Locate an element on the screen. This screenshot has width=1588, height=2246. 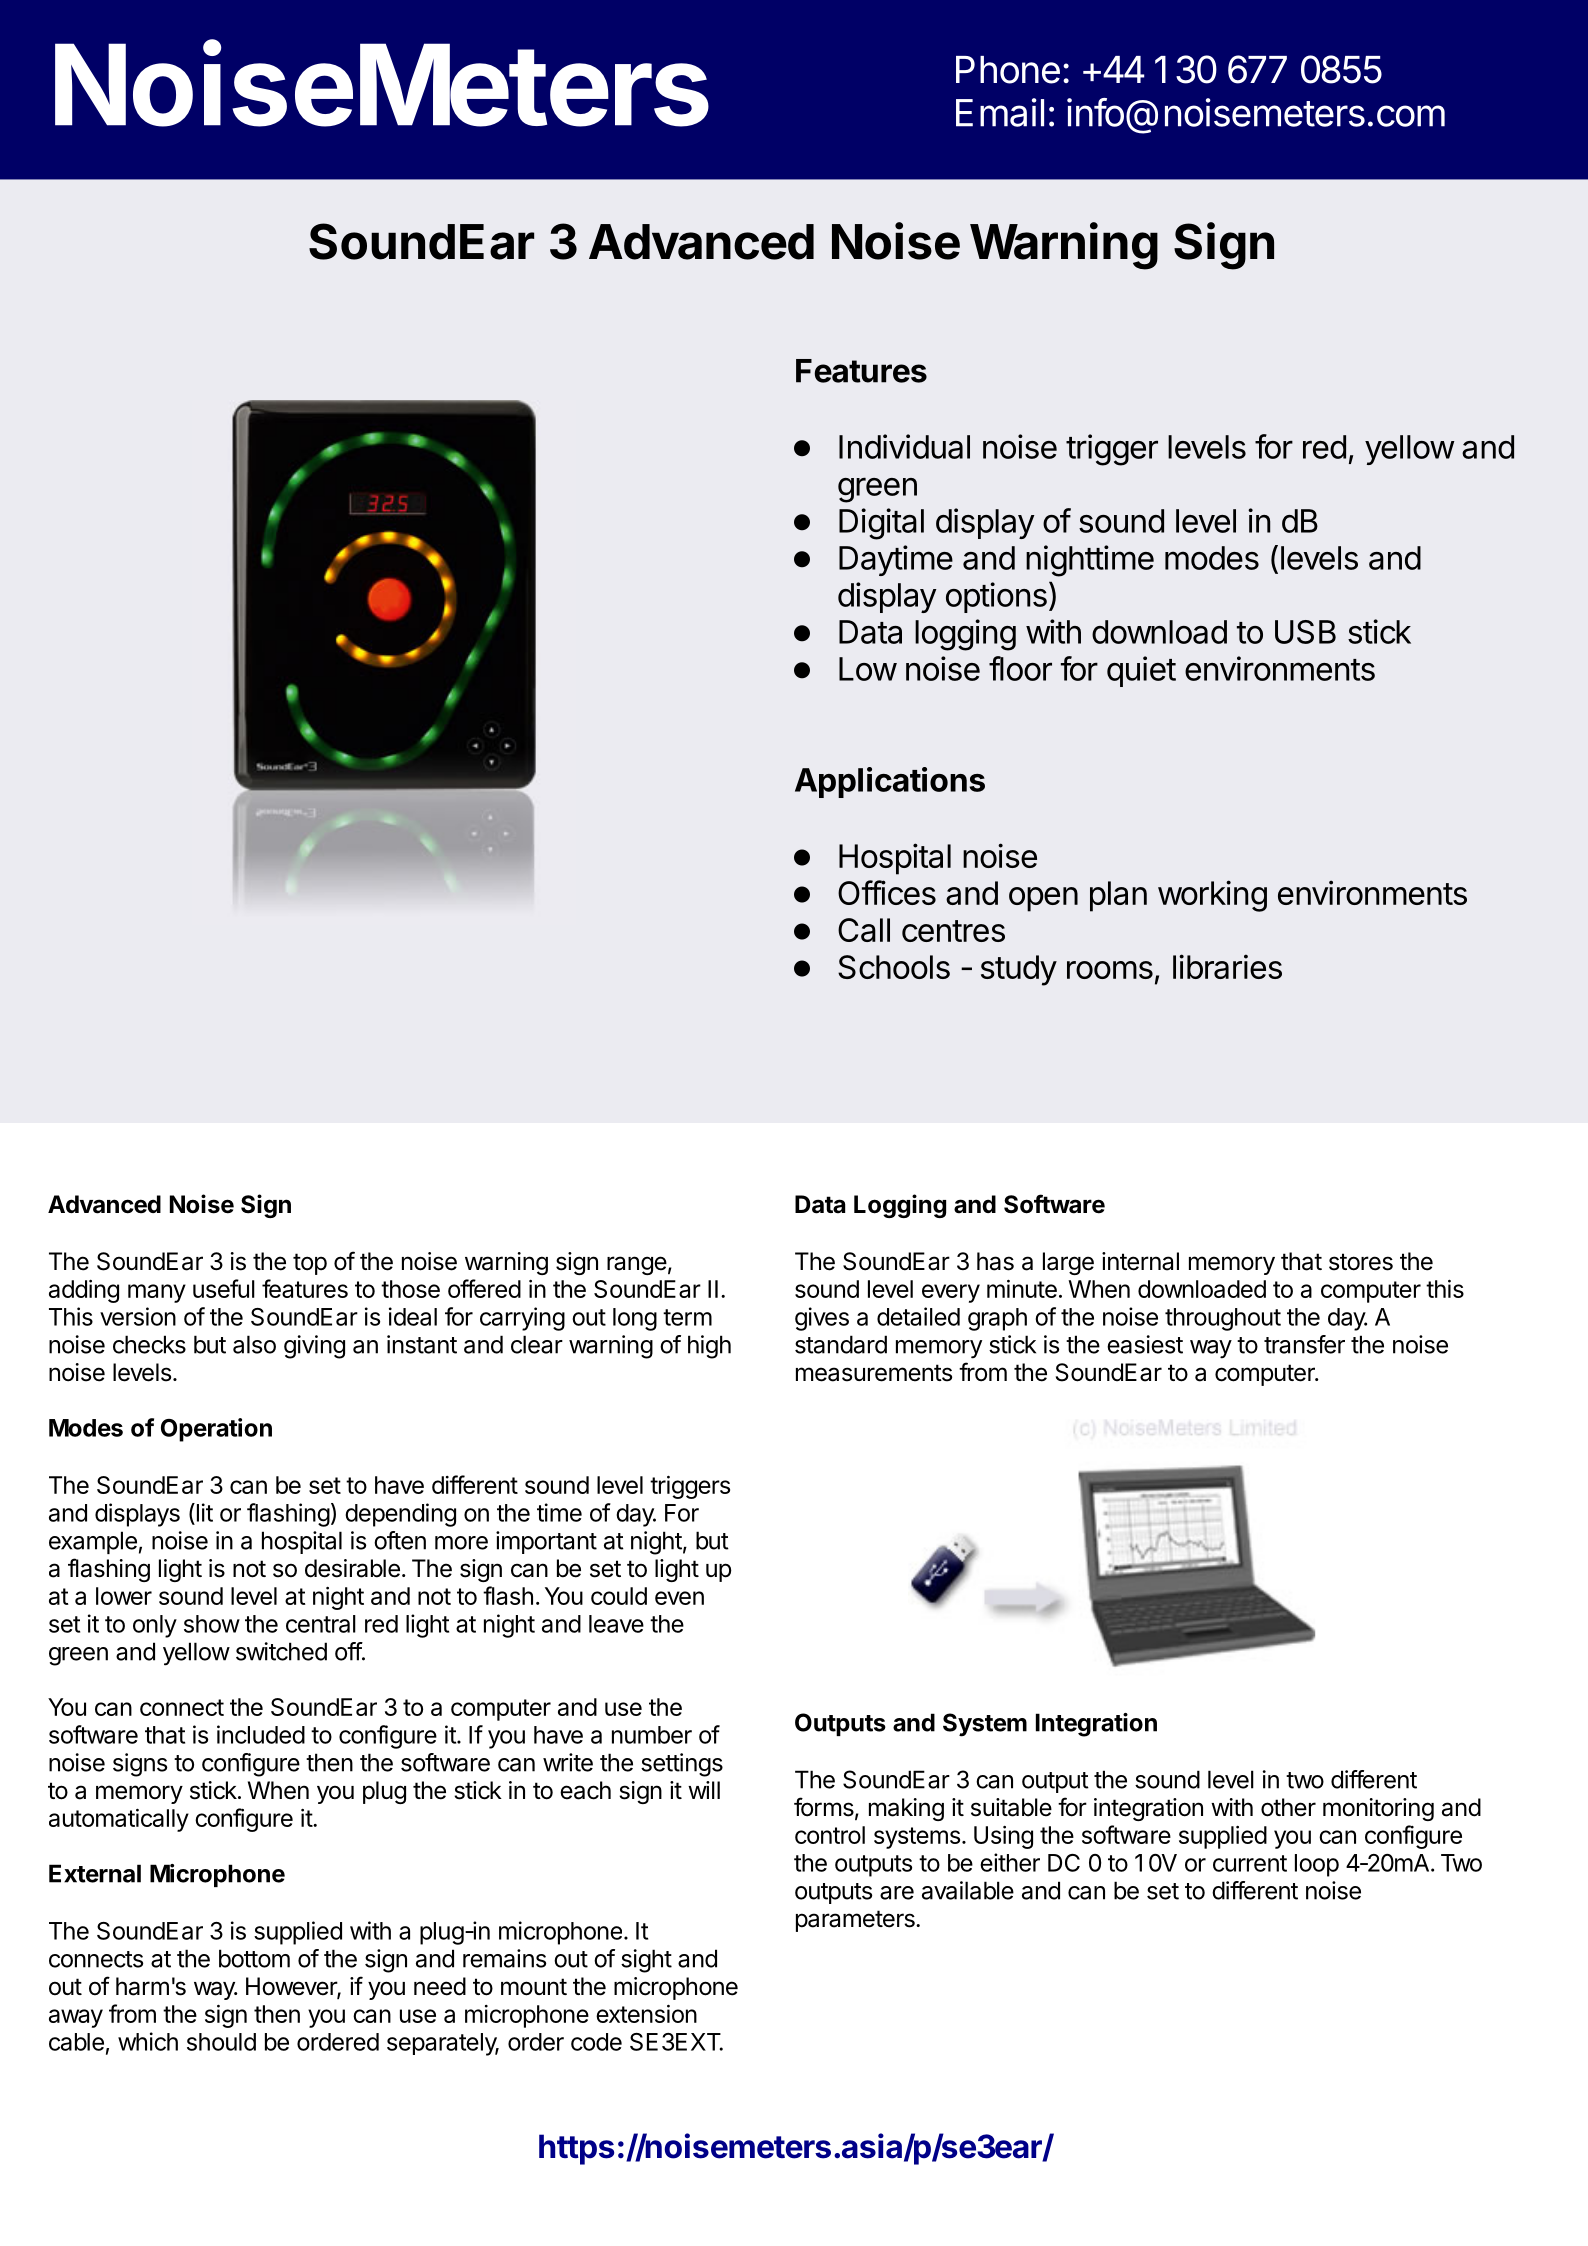
libraries is located at coordinates (1227, 966).
